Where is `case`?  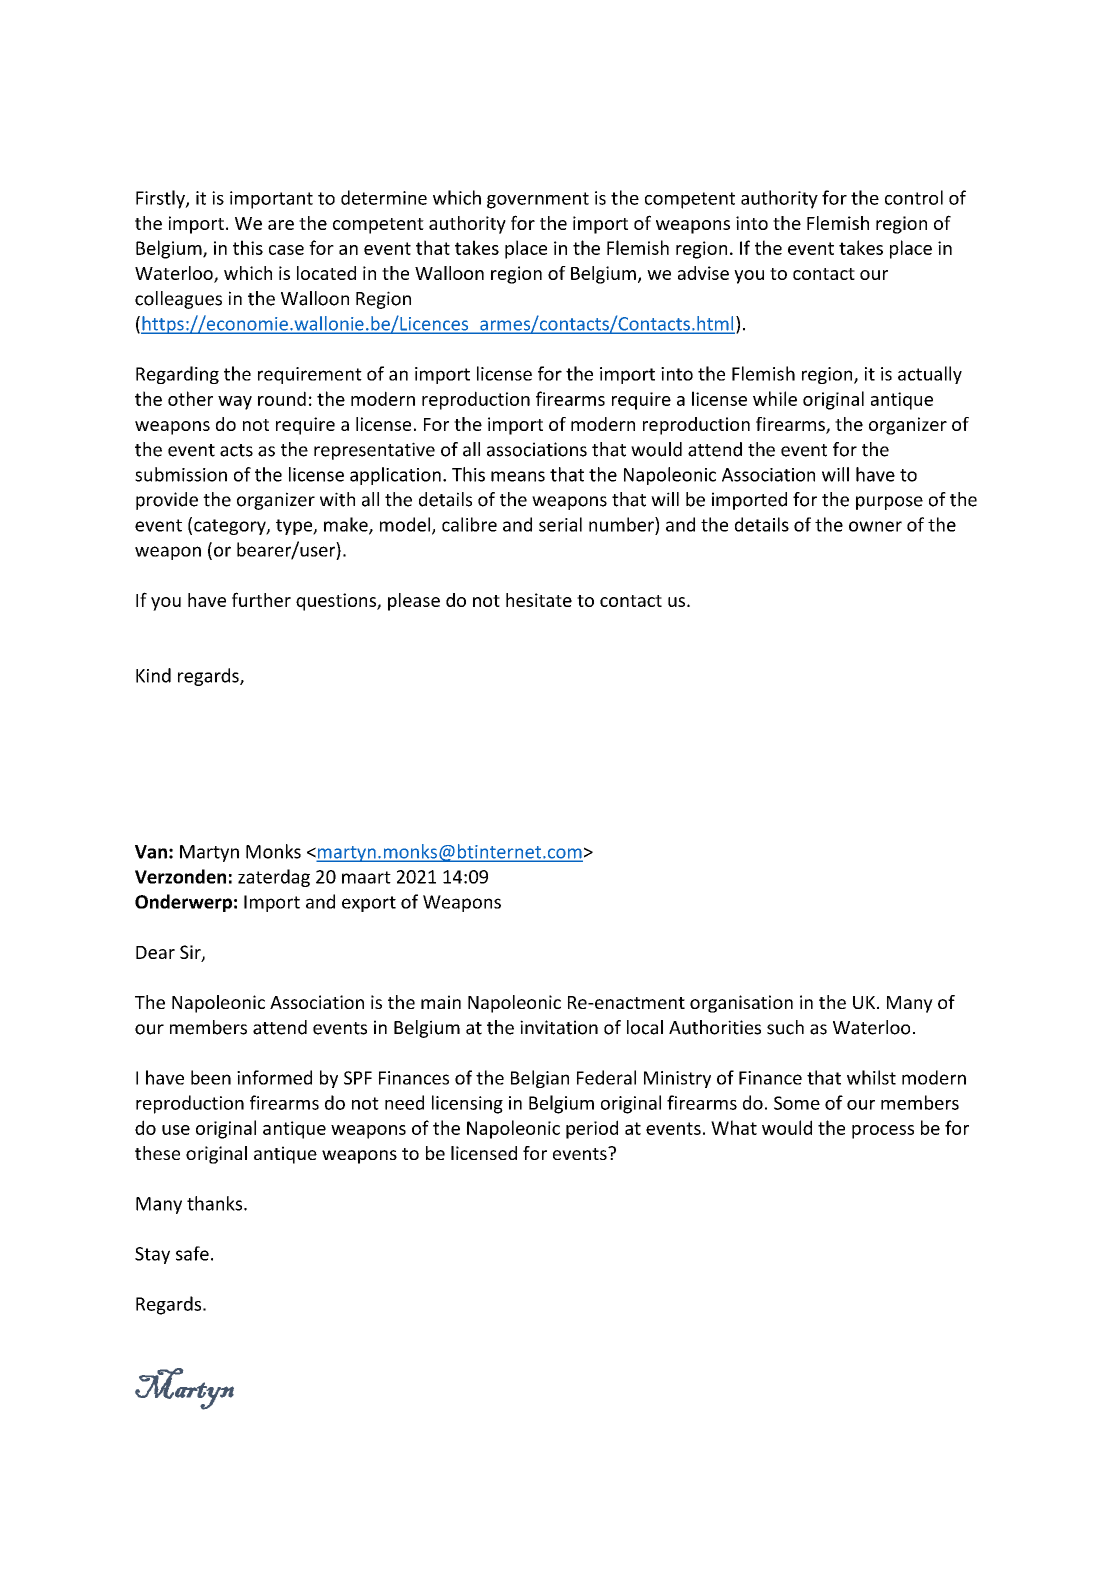
case is located at coordinates (286, 250).
